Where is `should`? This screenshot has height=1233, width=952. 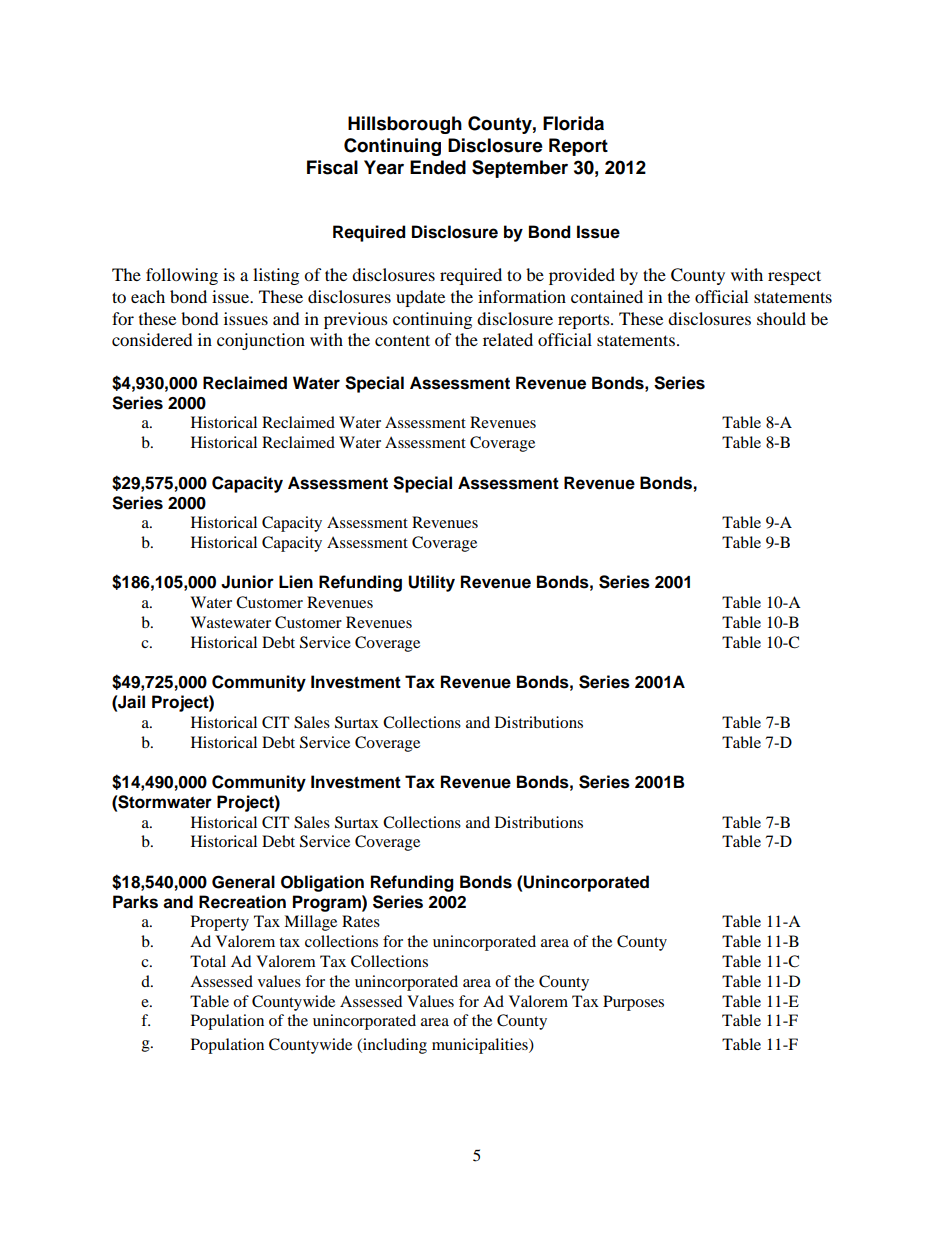 should is located at coordinates (781, 318).
